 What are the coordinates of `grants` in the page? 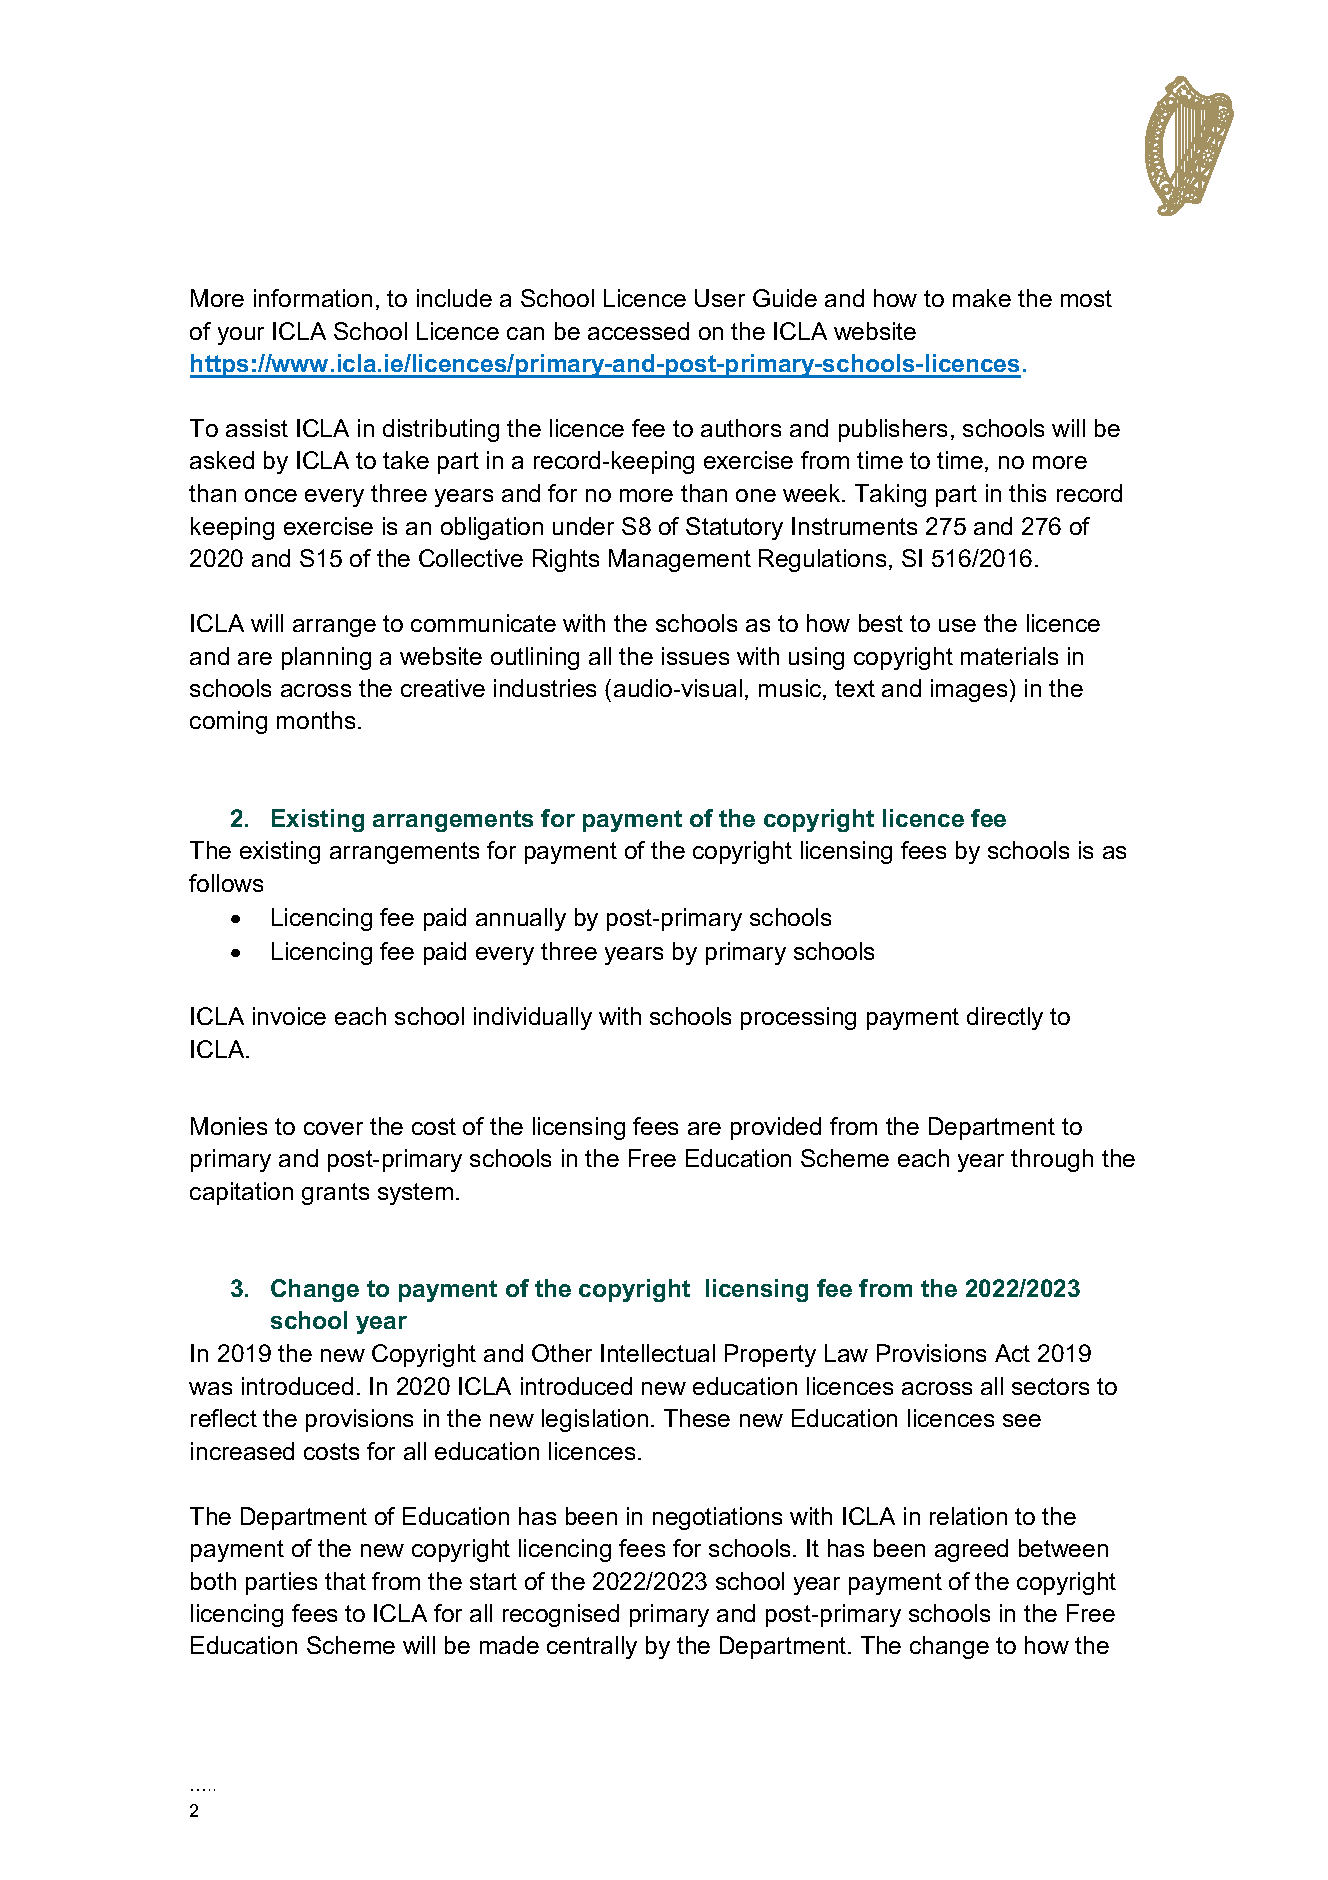 It's located at (335, 1194).
